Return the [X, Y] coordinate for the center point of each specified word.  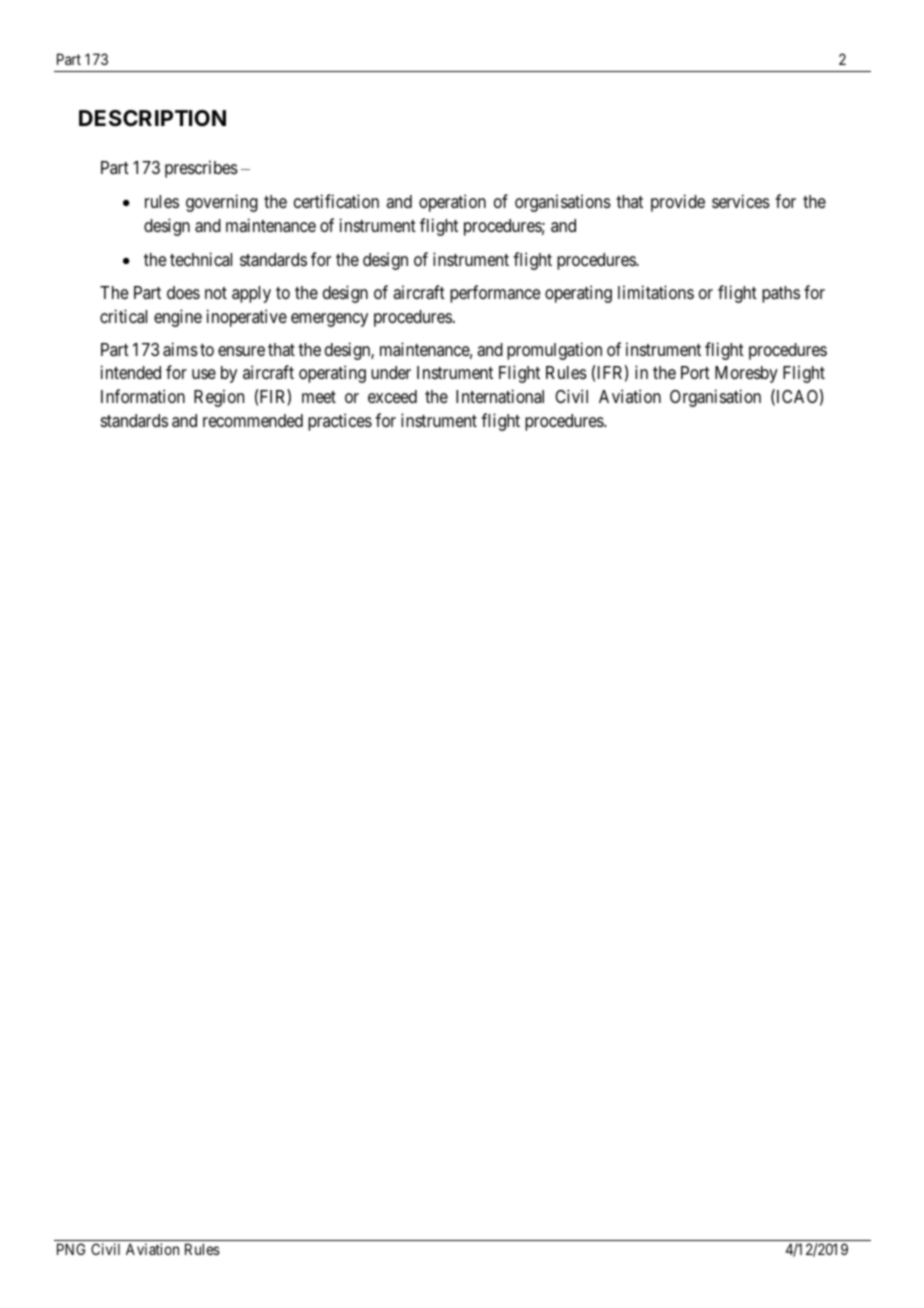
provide [678, 203]
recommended [253, 420]
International [500, 396]
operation [452, 203]
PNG [71, 1249]
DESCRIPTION [152, 118]
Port [695, 372]
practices [340, 422]
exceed [392, 396]
